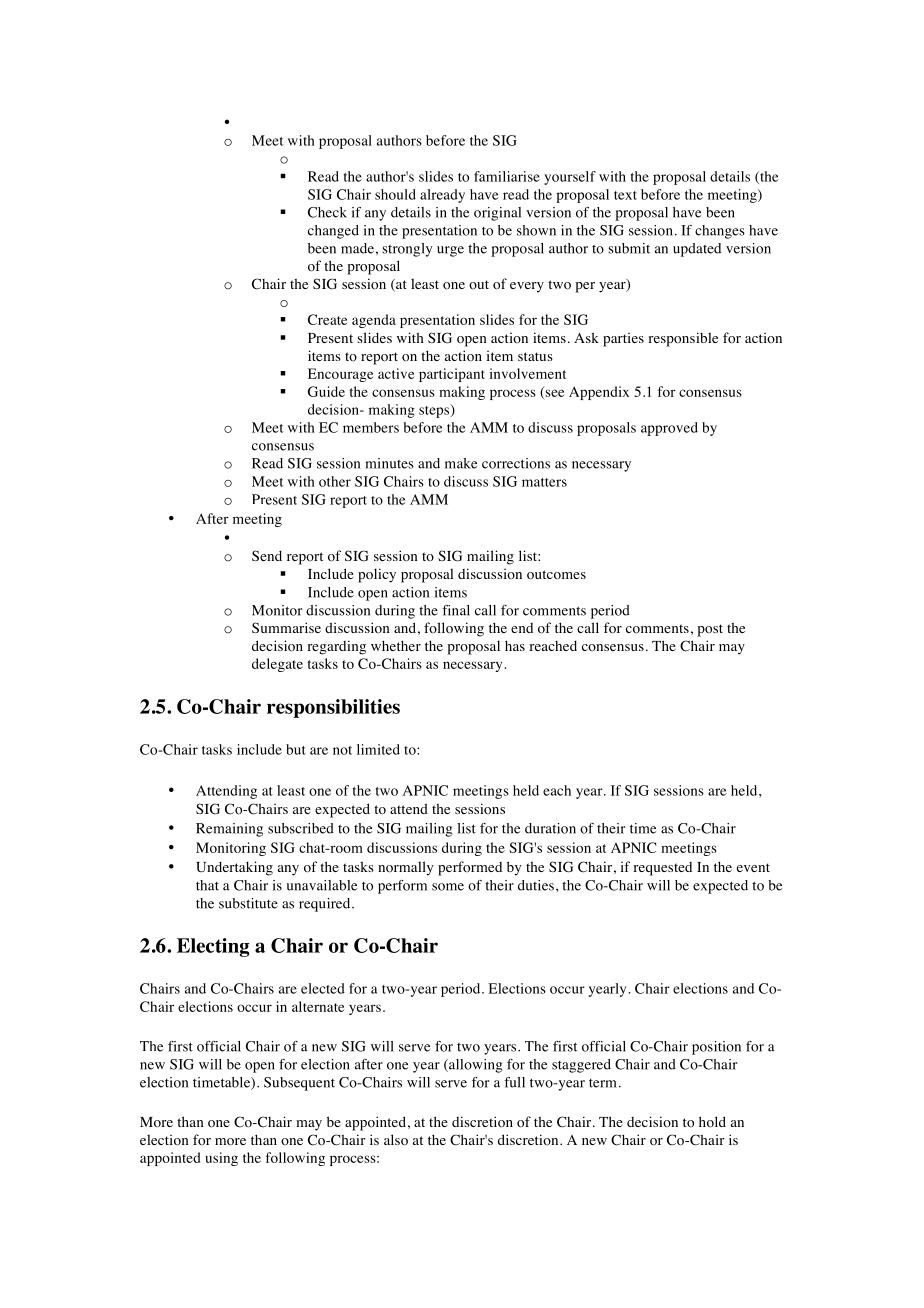 This screenshot has width=924, height=1308. Describe the element at coordinates (550, 828) in the screenshot. I see `duration` at that location.
